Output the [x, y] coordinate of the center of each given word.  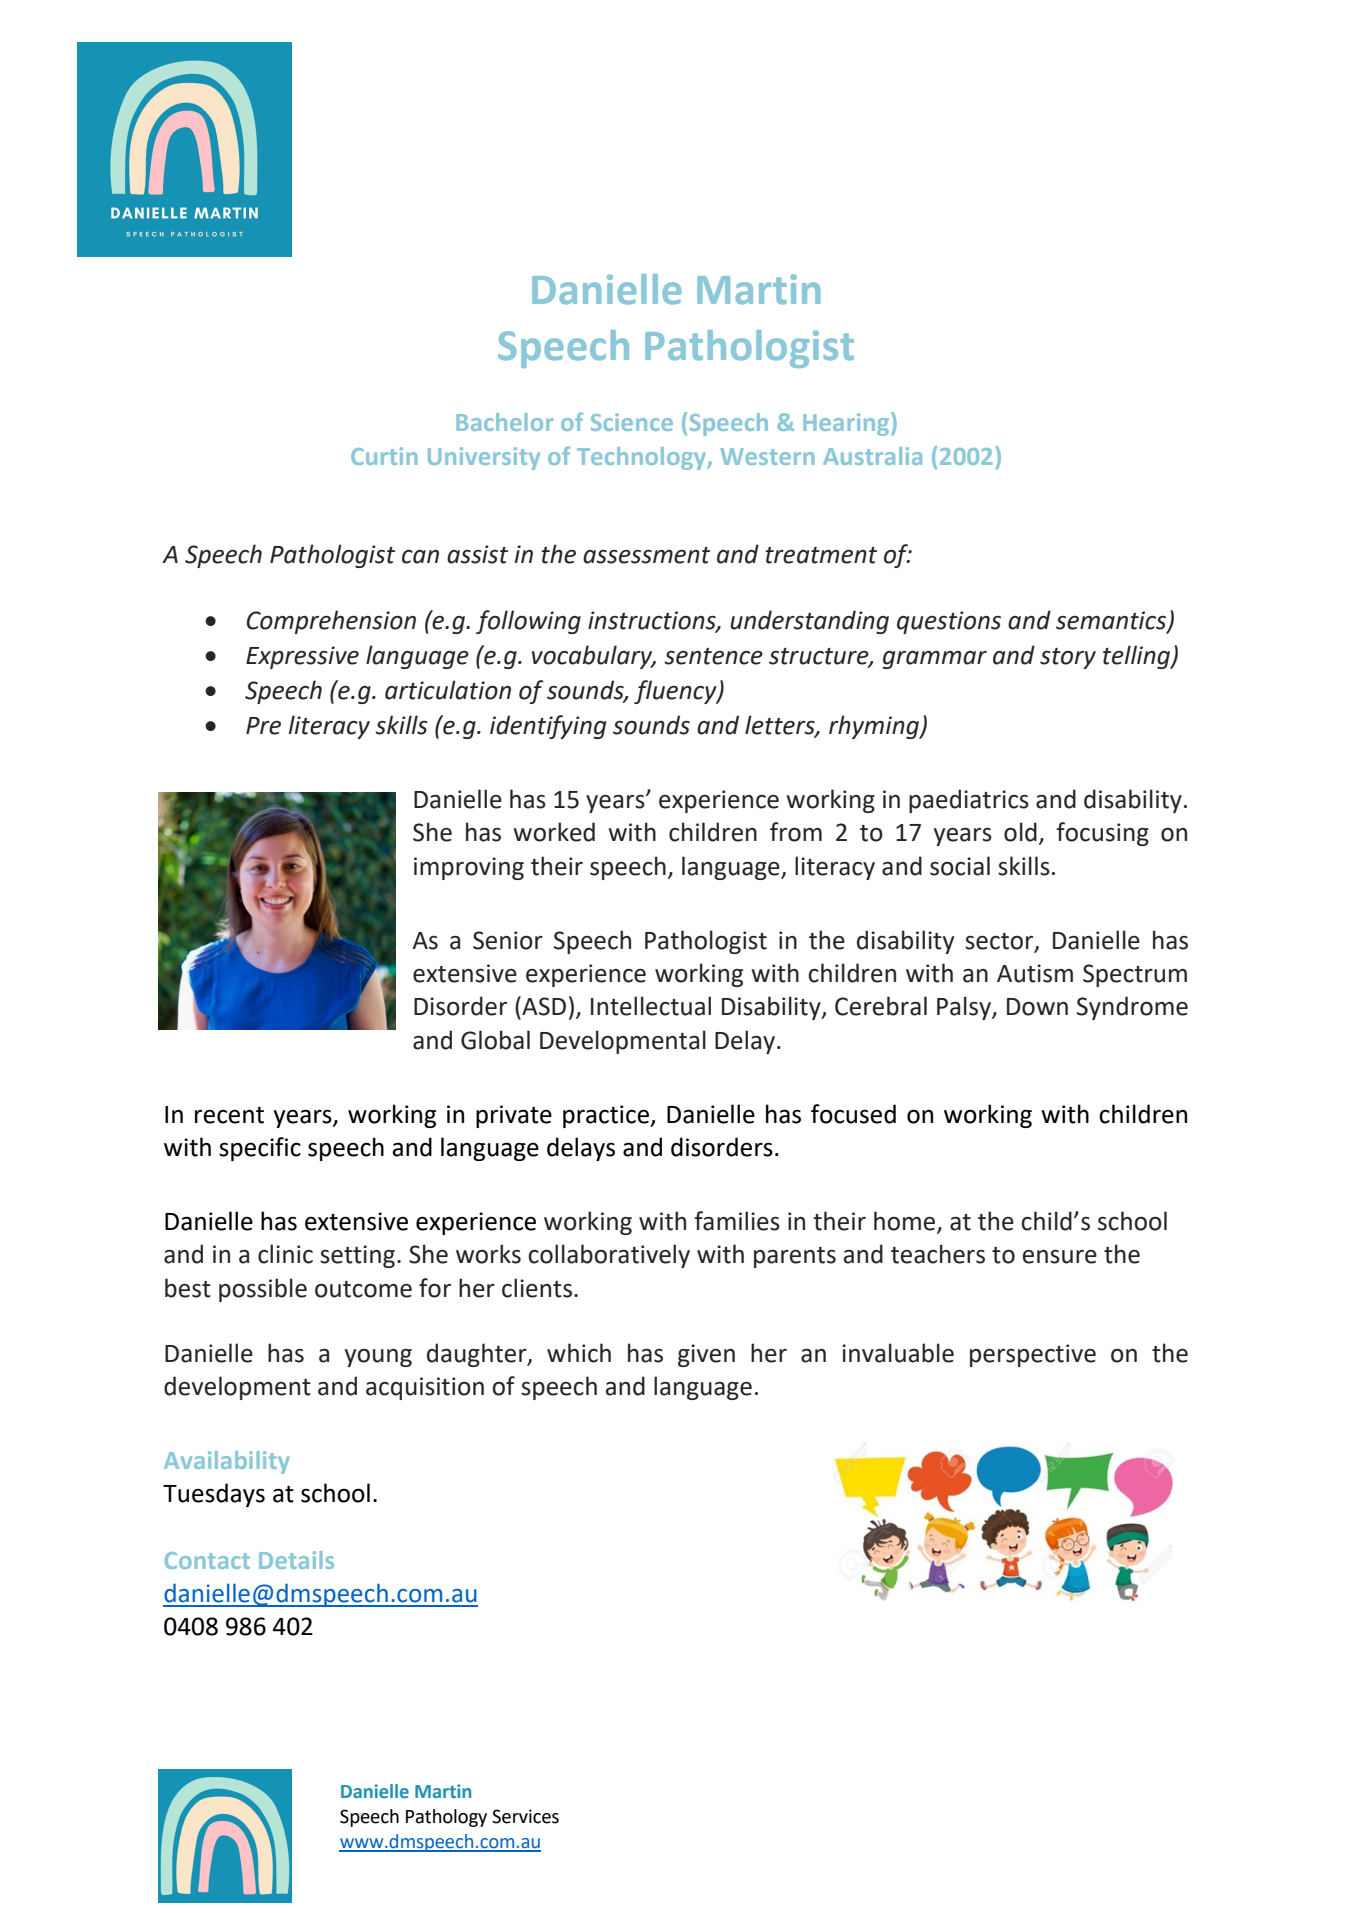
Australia [872, 456]
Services [525, 1816]
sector [1000, 942]
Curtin [384, 456]
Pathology [446, 1818]
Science [632, 422]
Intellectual [651, 1006]
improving [469, 868]
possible [263, 1290]
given [706, 1355]
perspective [1033, 1355]
